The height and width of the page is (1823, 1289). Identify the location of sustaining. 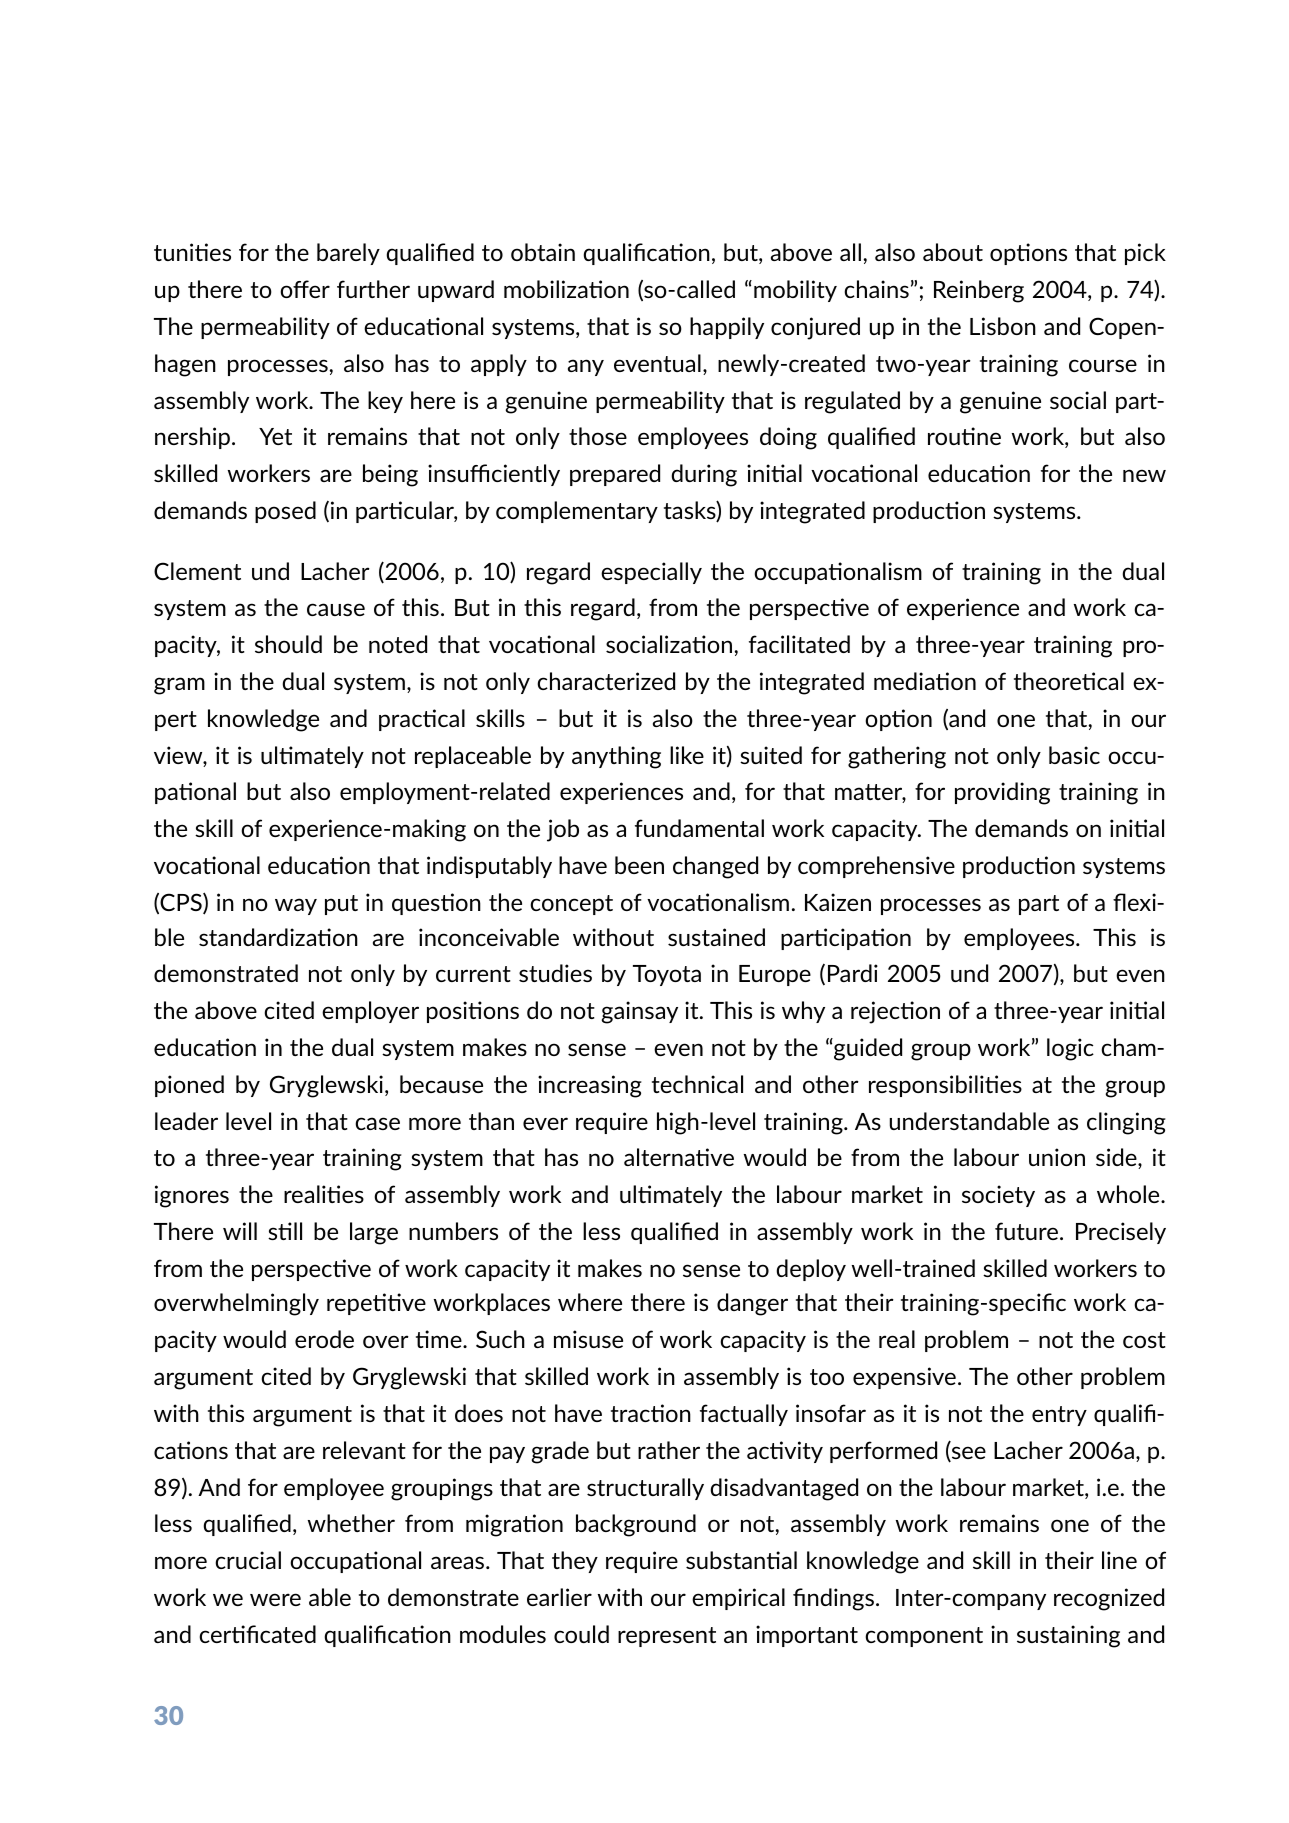
(1068, 1636).
